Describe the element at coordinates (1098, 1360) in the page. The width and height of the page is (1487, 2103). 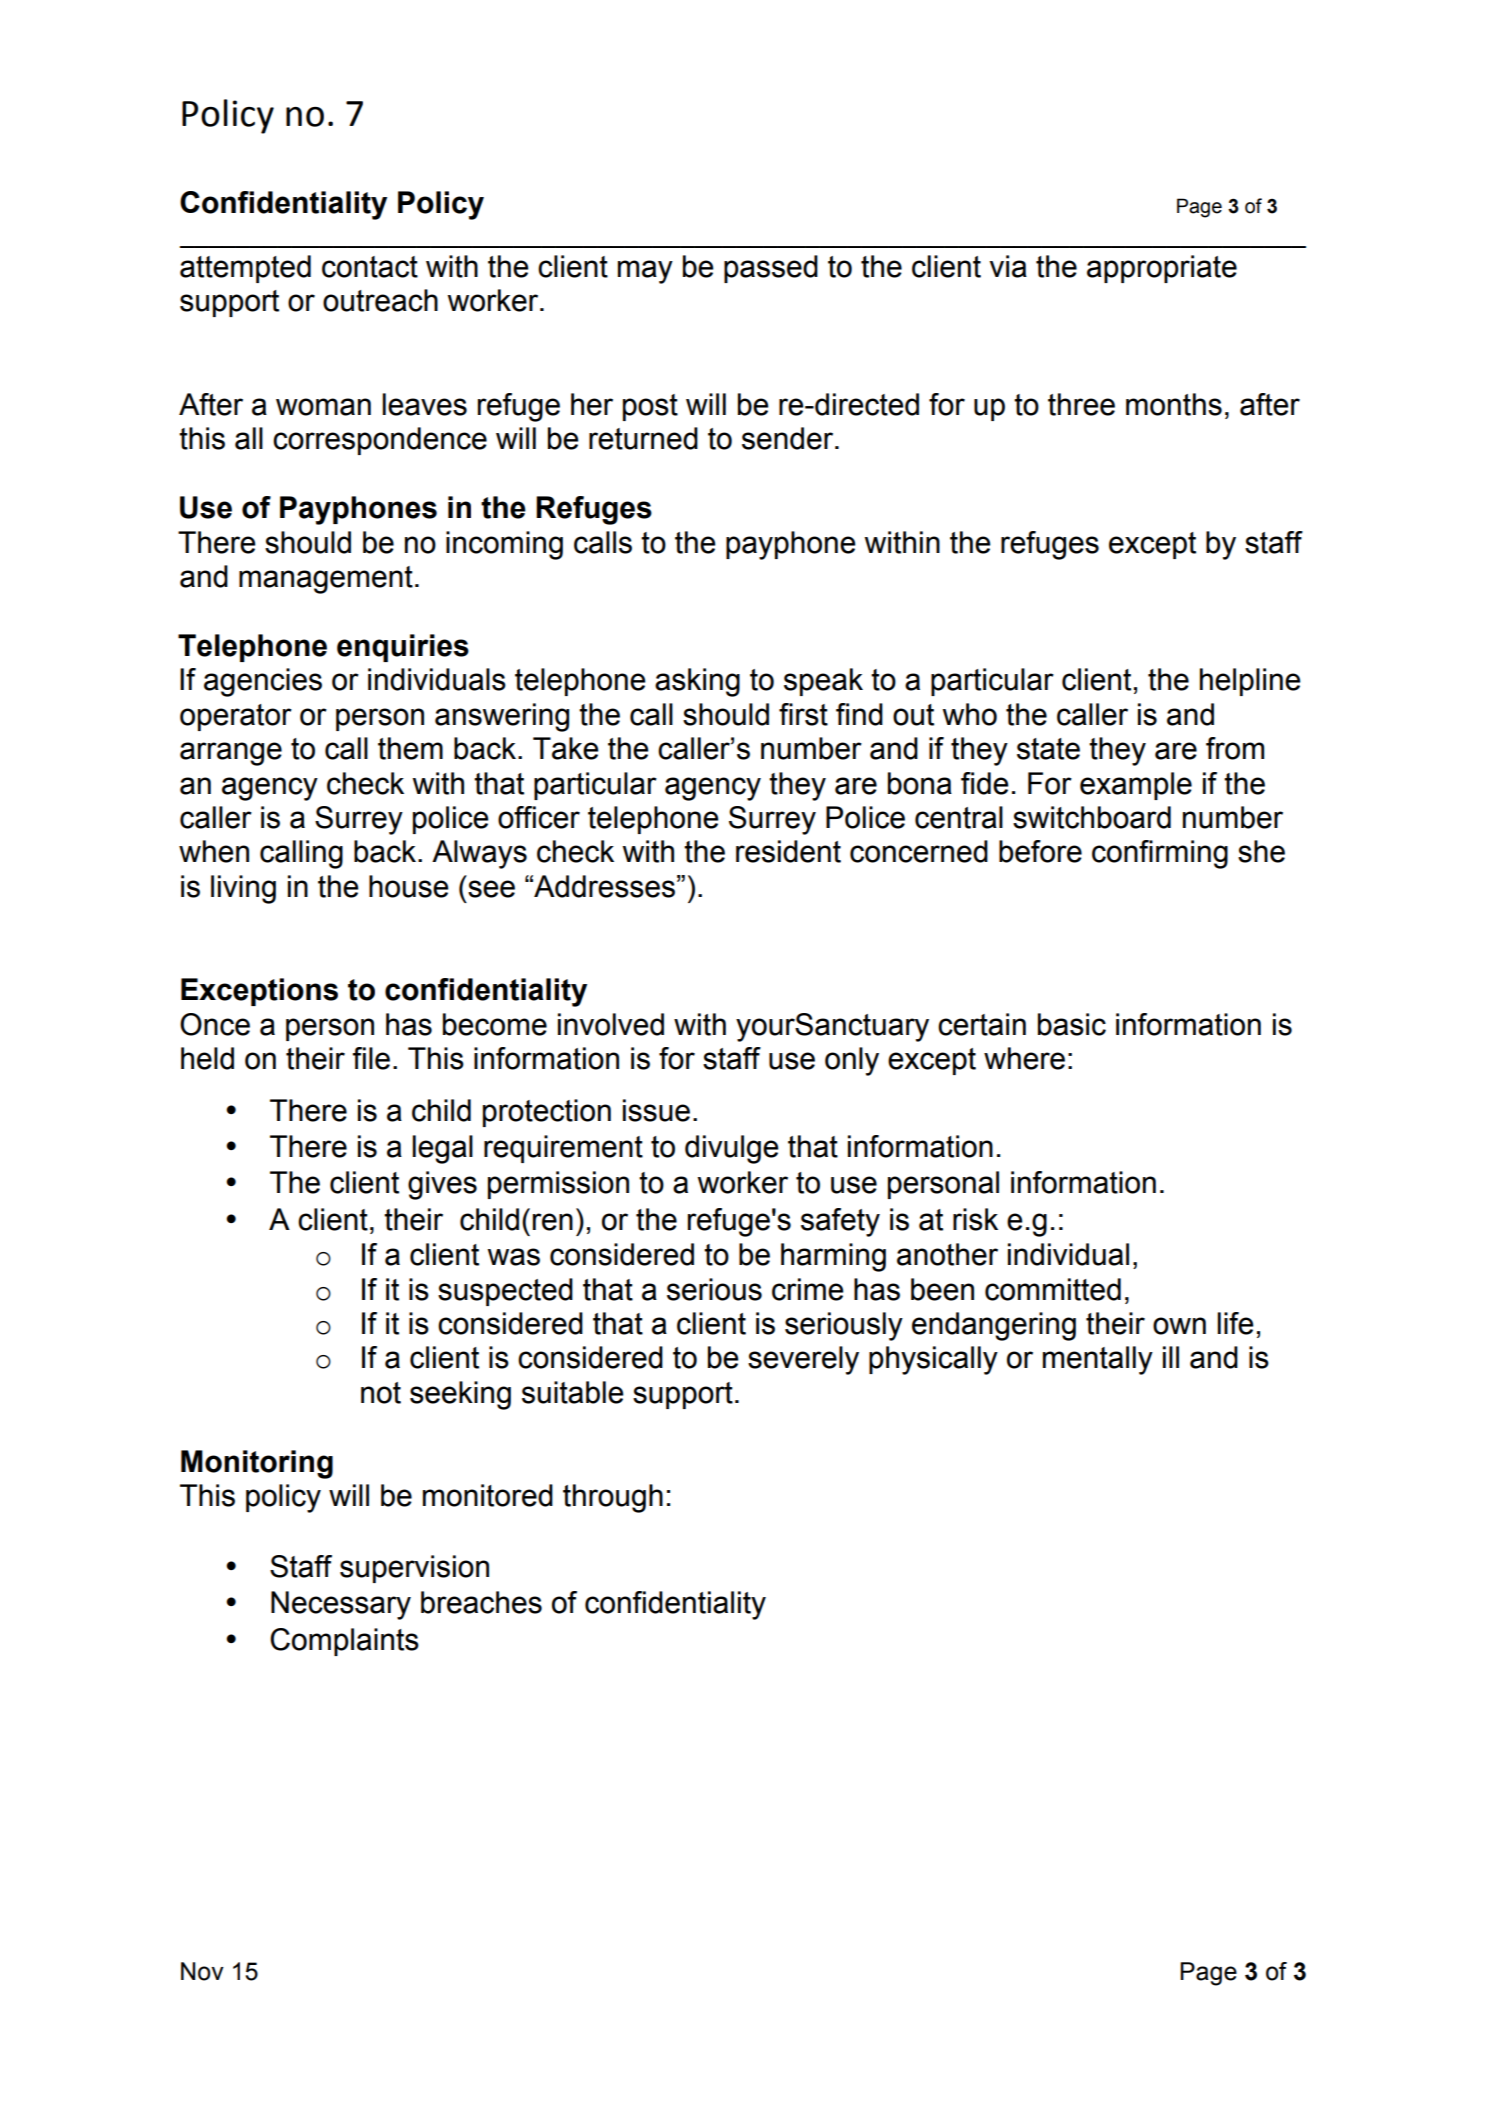
I see `mentally` at that location.
